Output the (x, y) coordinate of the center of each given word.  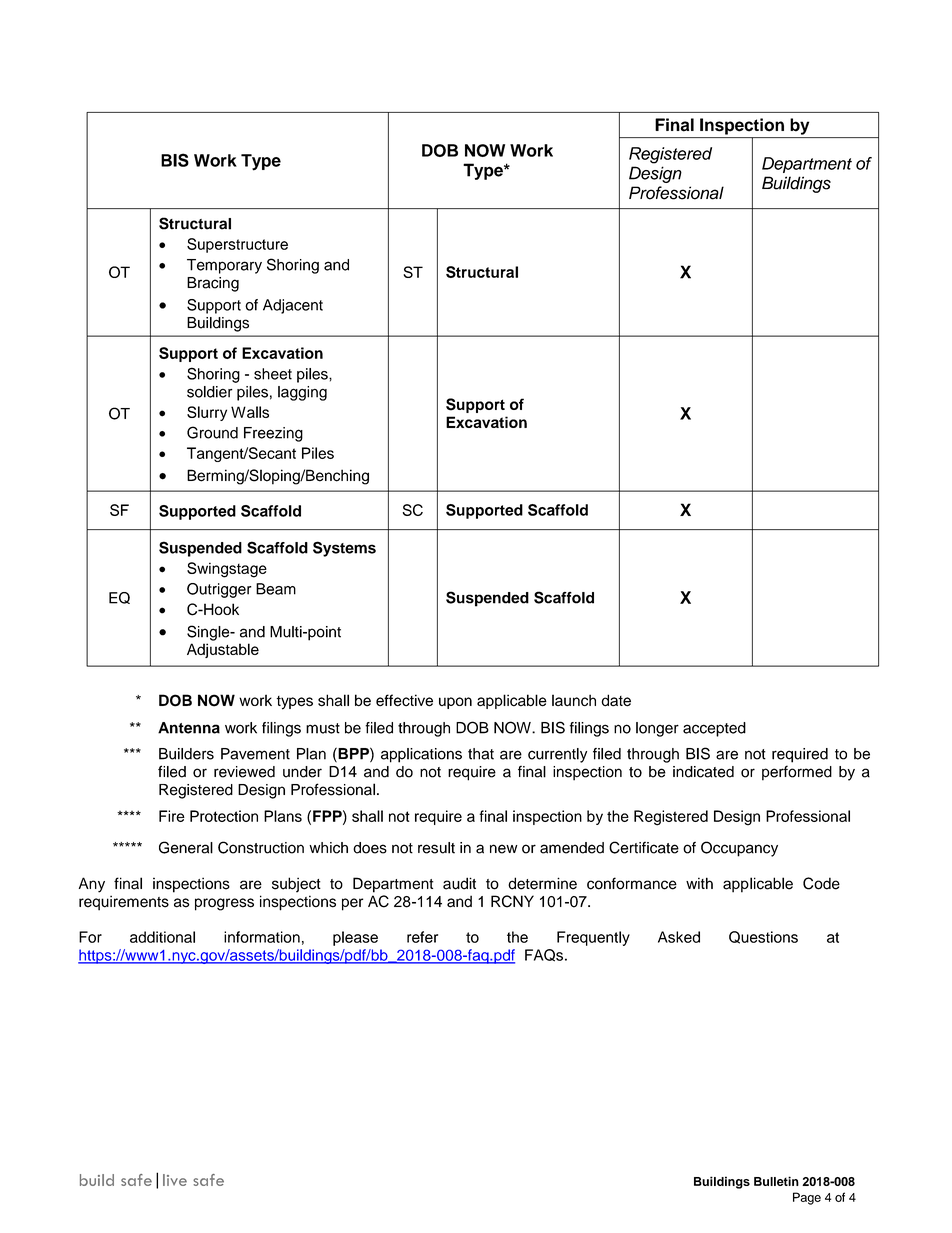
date (616, 700)
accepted (714, 729)
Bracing (213, 284)
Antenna (189, 728)
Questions (763, 937)
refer (422, 937)
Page (807, 1198)
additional (162, 937)
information (262, 937)
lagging (302, 393)
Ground (212, 432)
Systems (344, 549)
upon (455, 703)
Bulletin (776, 1181)
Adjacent (293, 306)
